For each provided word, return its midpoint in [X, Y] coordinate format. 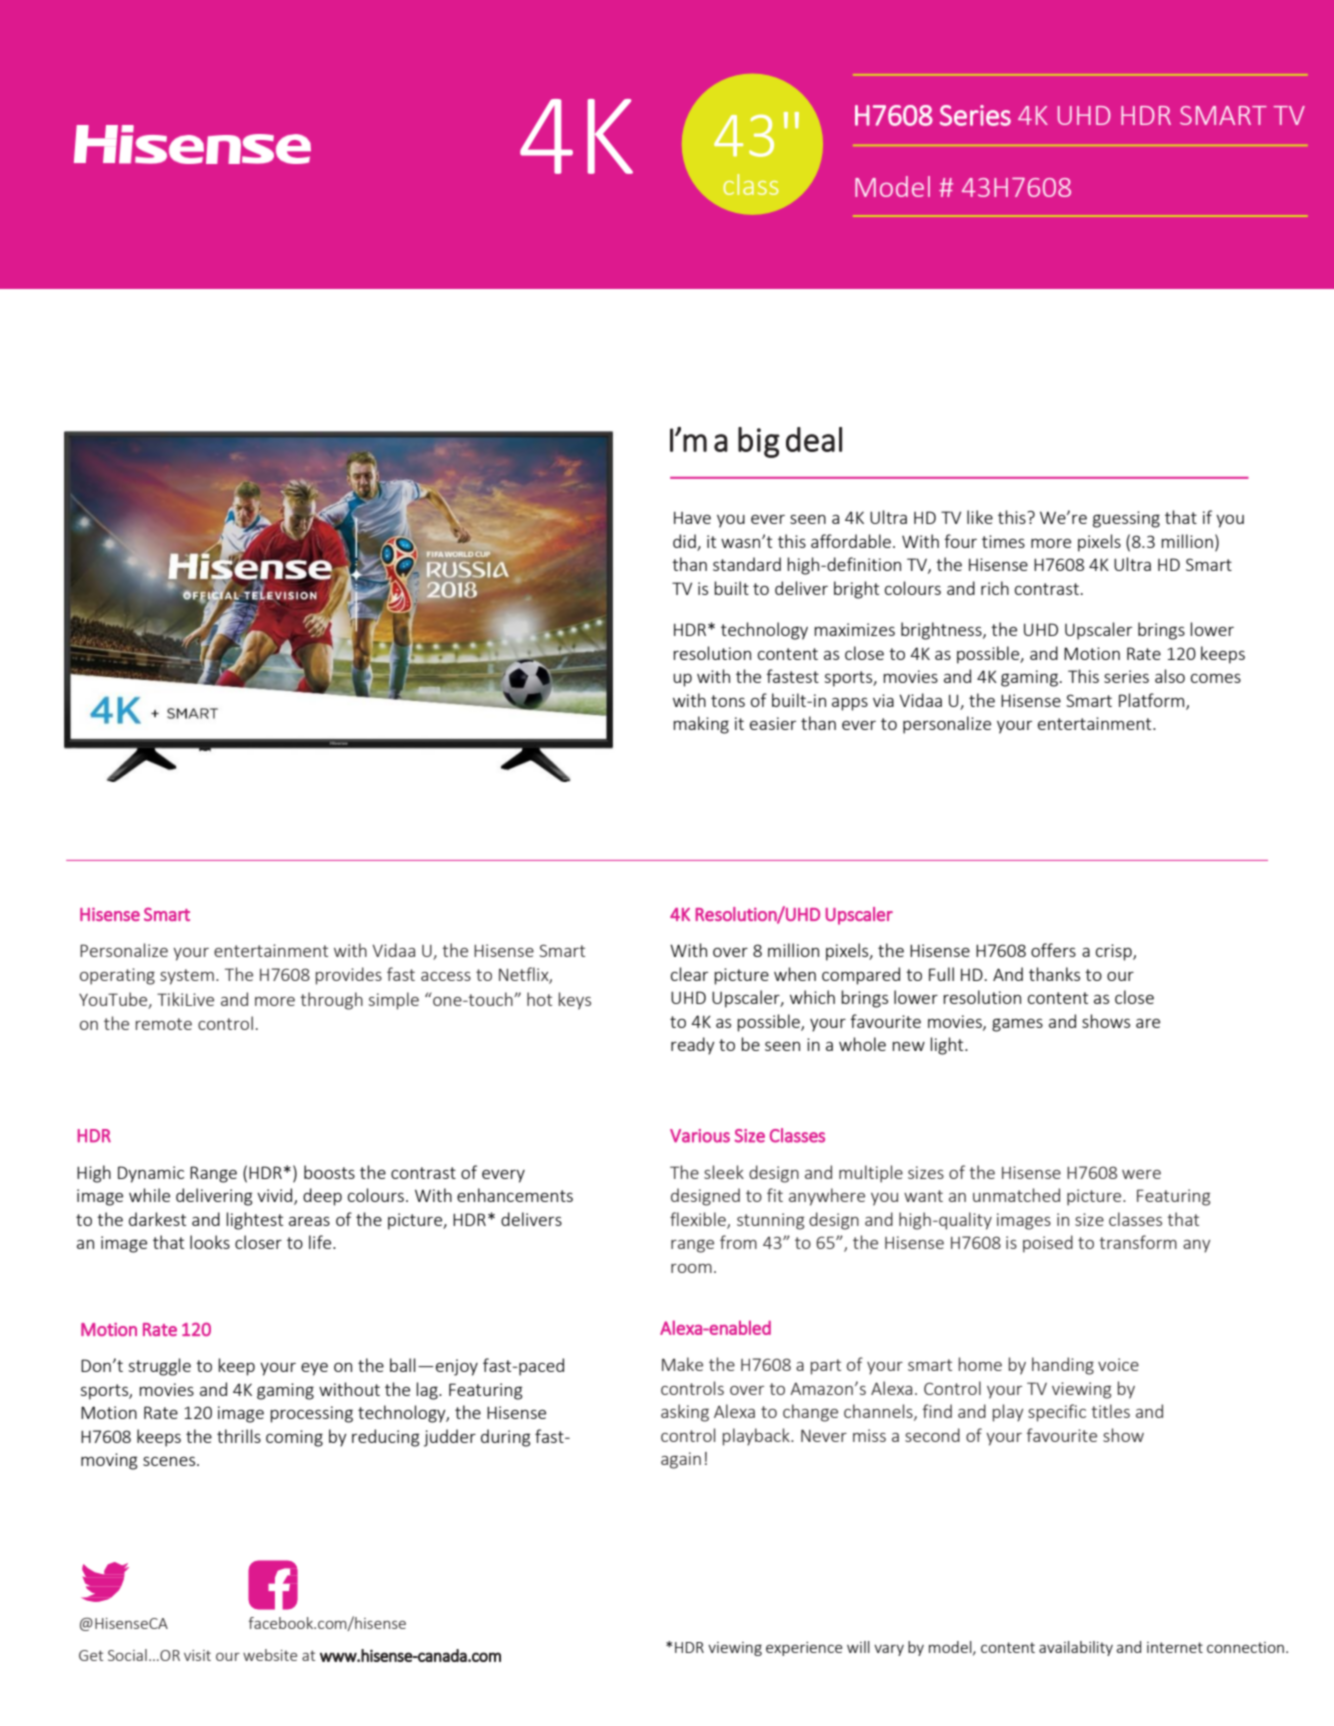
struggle [159, 1367]
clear [689, 974]
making [701, 725]
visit [197, 1655]
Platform [1153, 701]
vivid [276, 1196]
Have [692, 517]
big [759, 442]
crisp [1115, 952]
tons [728, 701]
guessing [1126, 519]
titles [1110, 1411]
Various [700, 1136]
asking [685, 1413]
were [1141, 1174]
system [187, 977]
